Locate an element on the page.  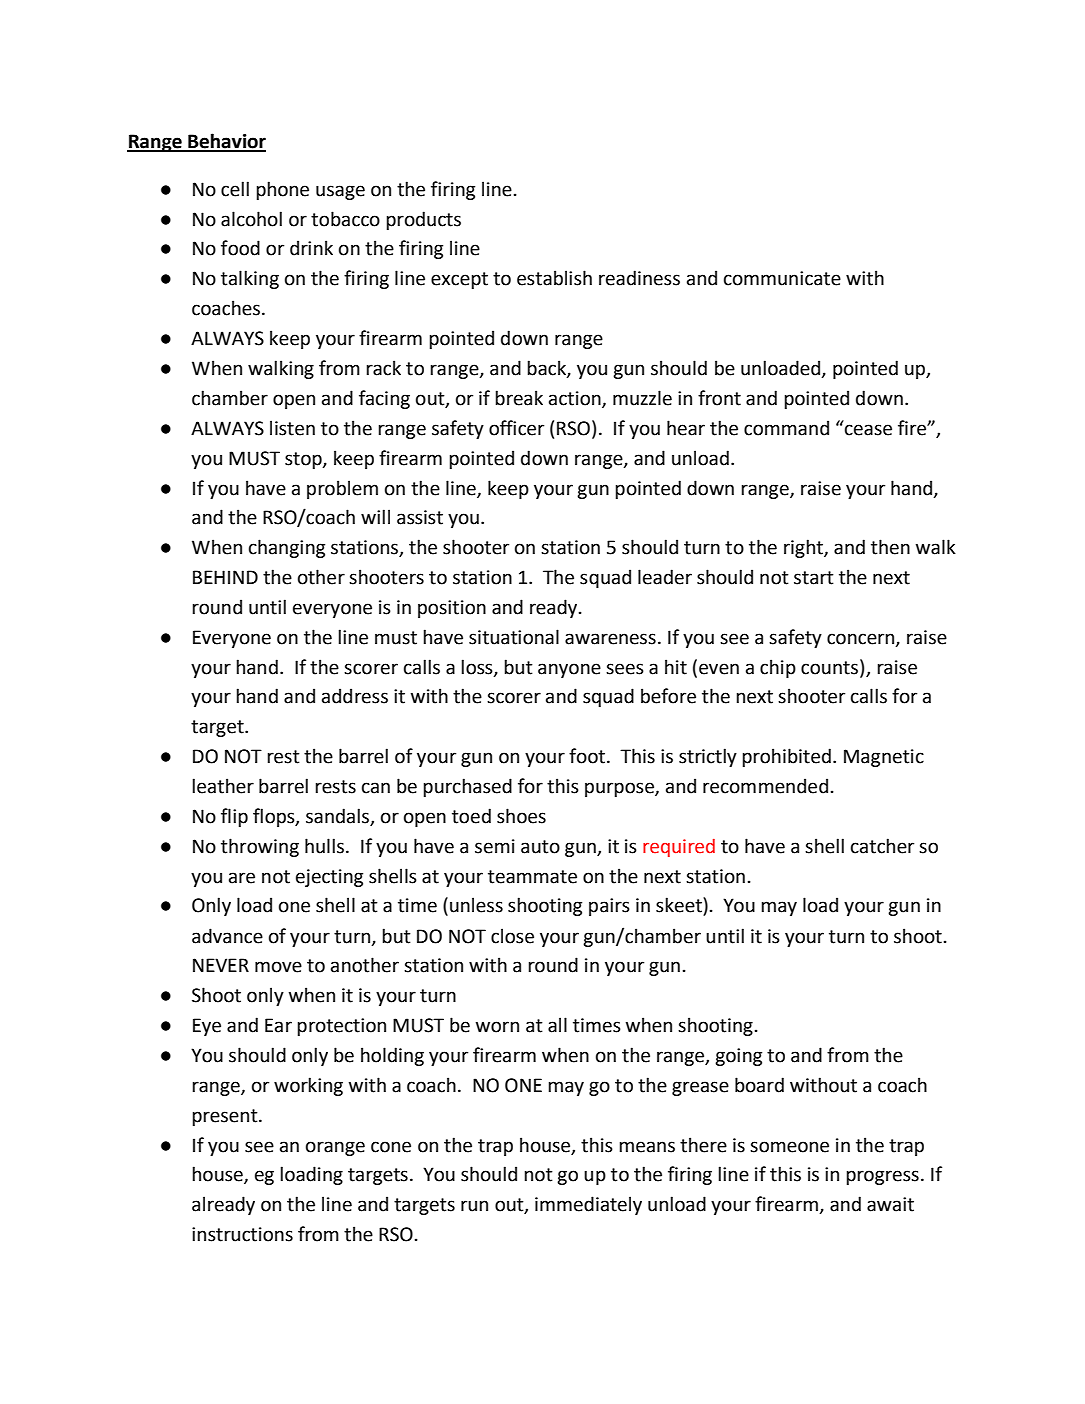
throwing is located at coordinates (260, 847).
